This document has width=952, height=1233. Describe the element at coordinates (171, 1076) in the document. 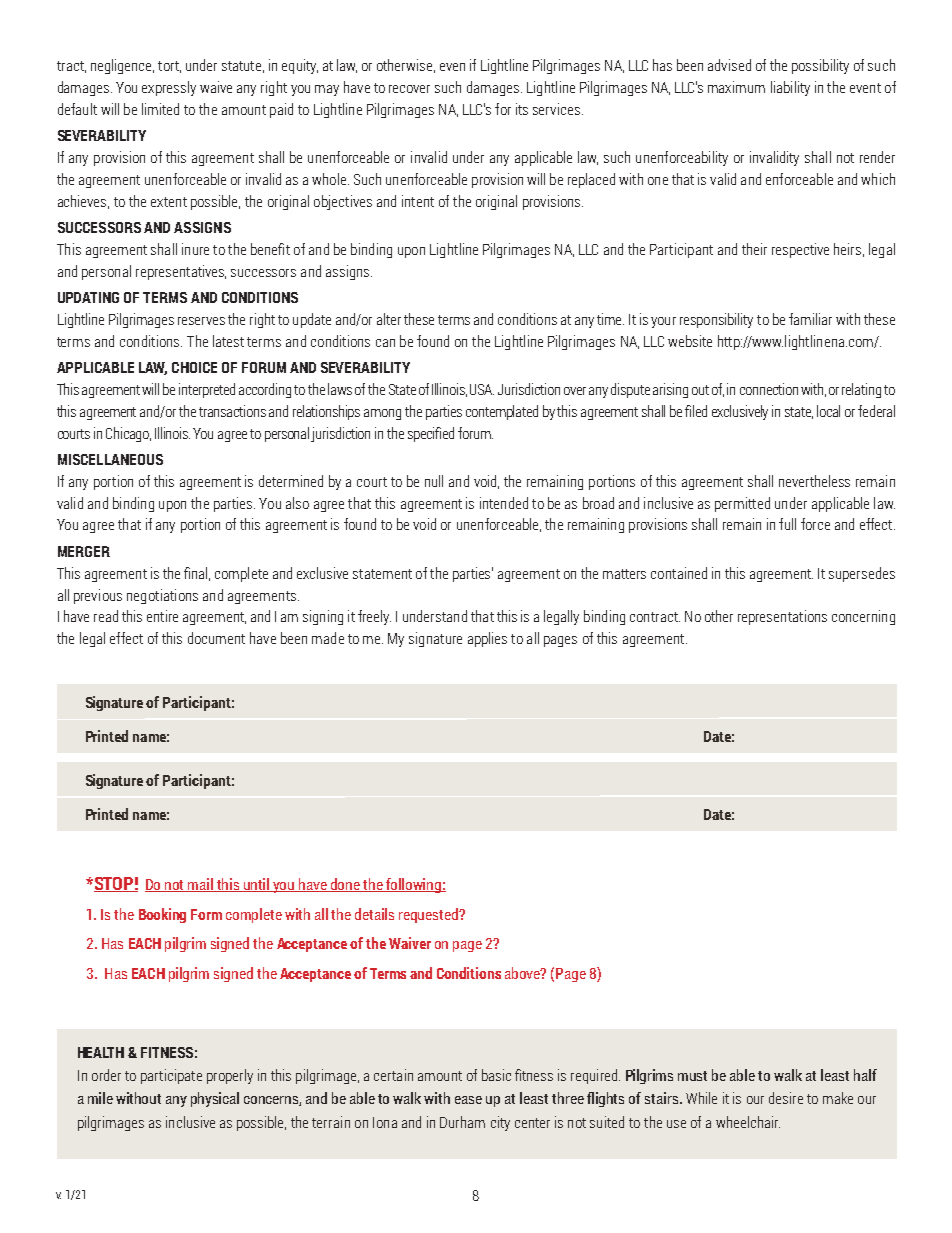

I see `participate` at that location.
